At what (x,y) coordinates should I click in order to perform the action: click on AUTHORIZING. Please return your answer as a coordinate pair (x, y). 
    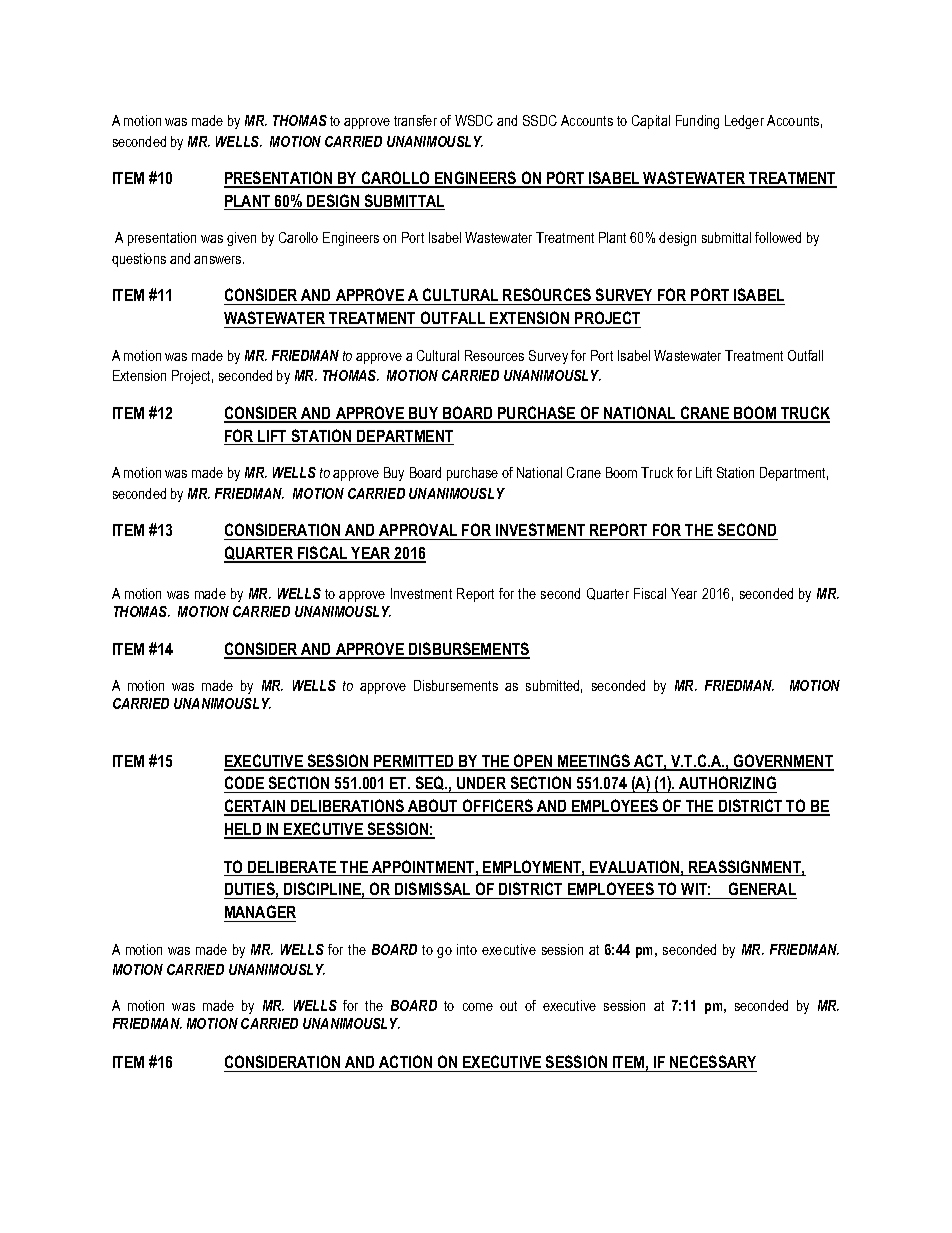
    Looking at the image, I should click on (727, 784).
